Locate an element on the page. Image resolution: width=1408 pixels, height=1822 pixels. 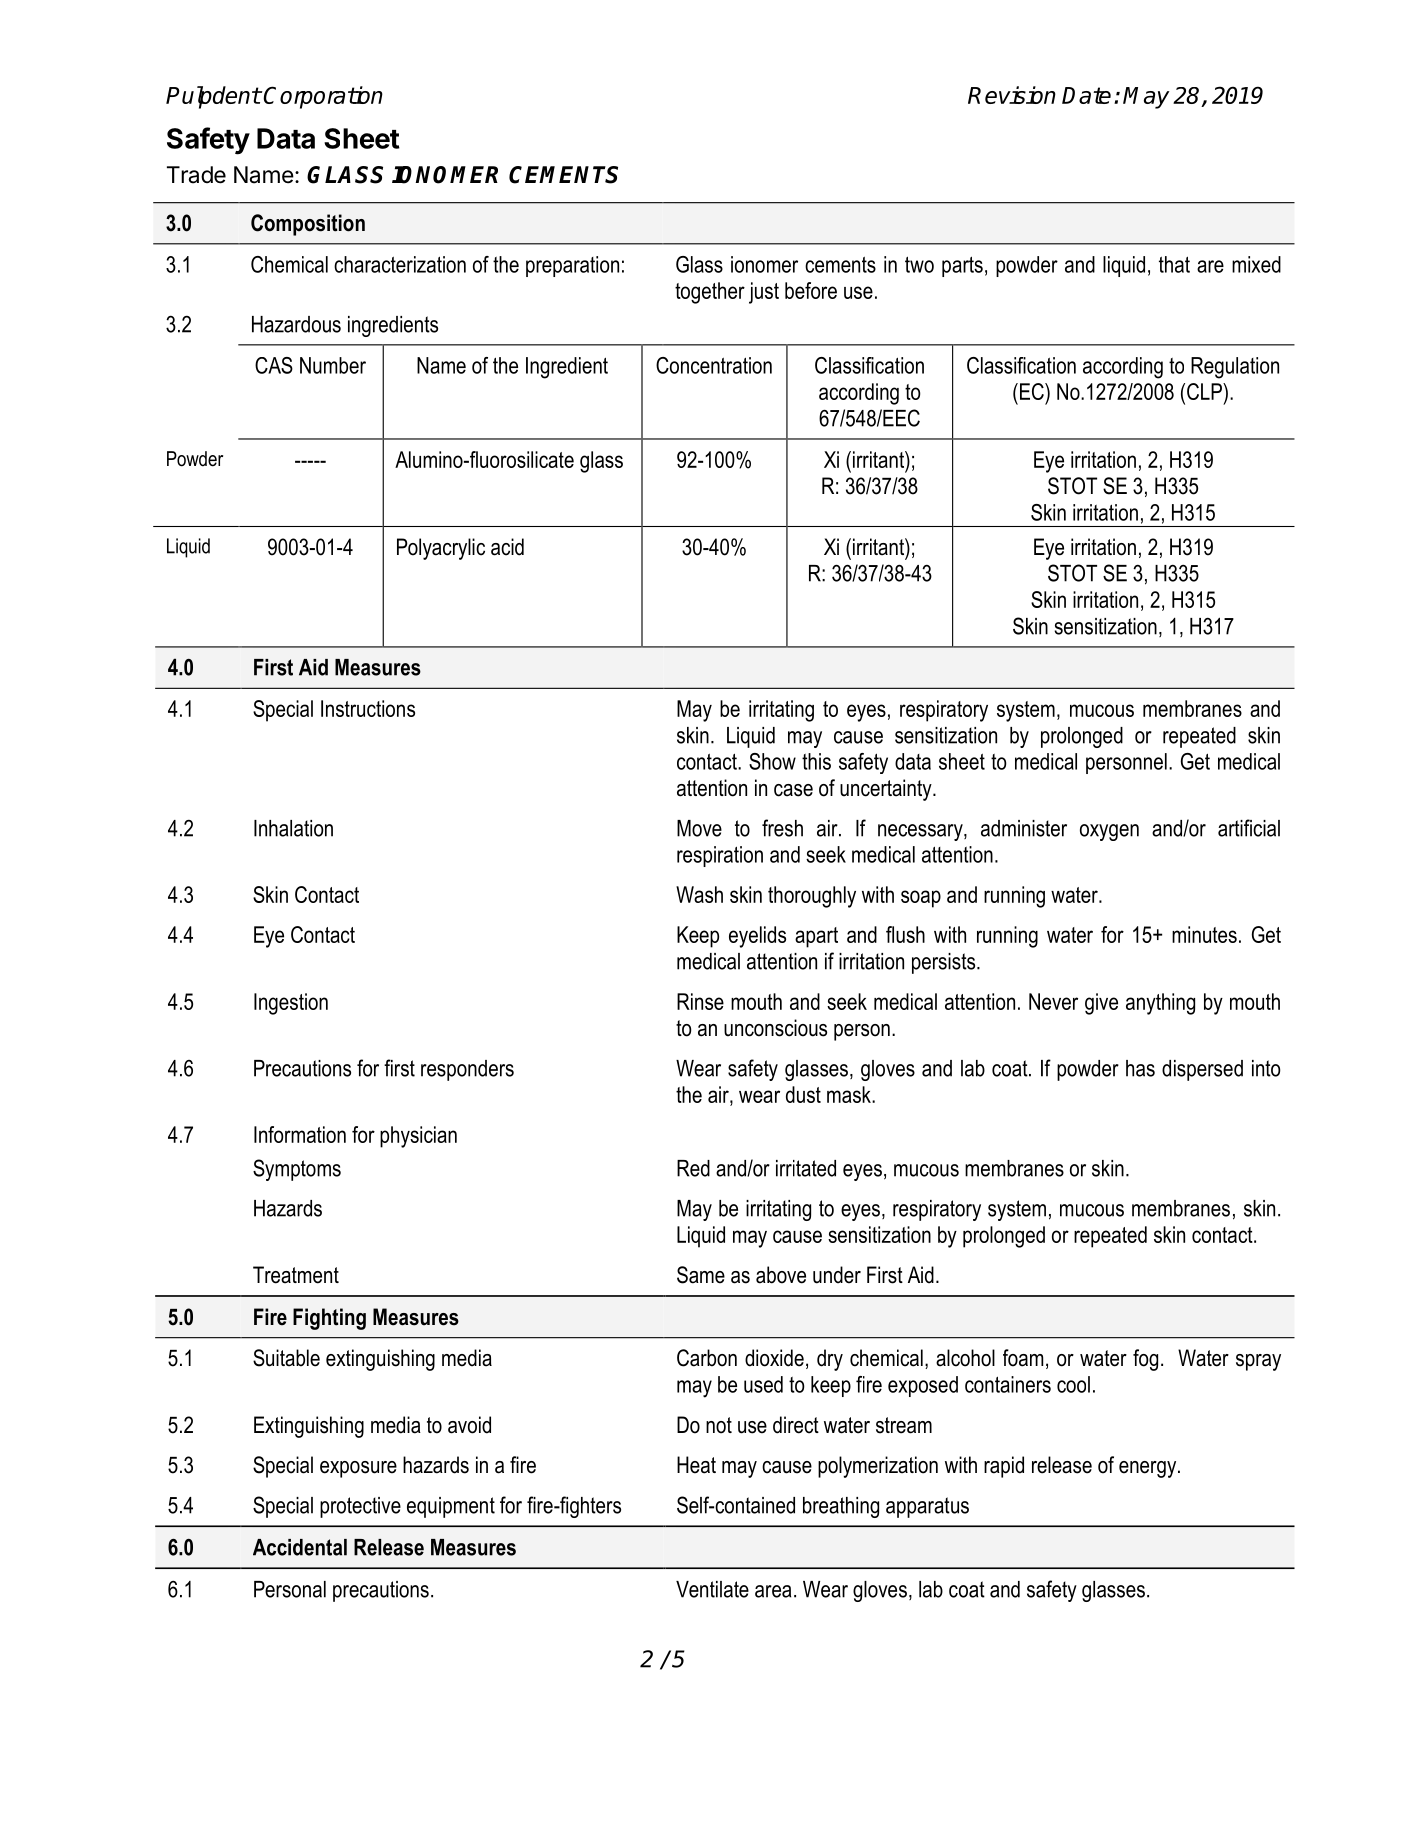
Information is located at coordinates (300, 1134).
